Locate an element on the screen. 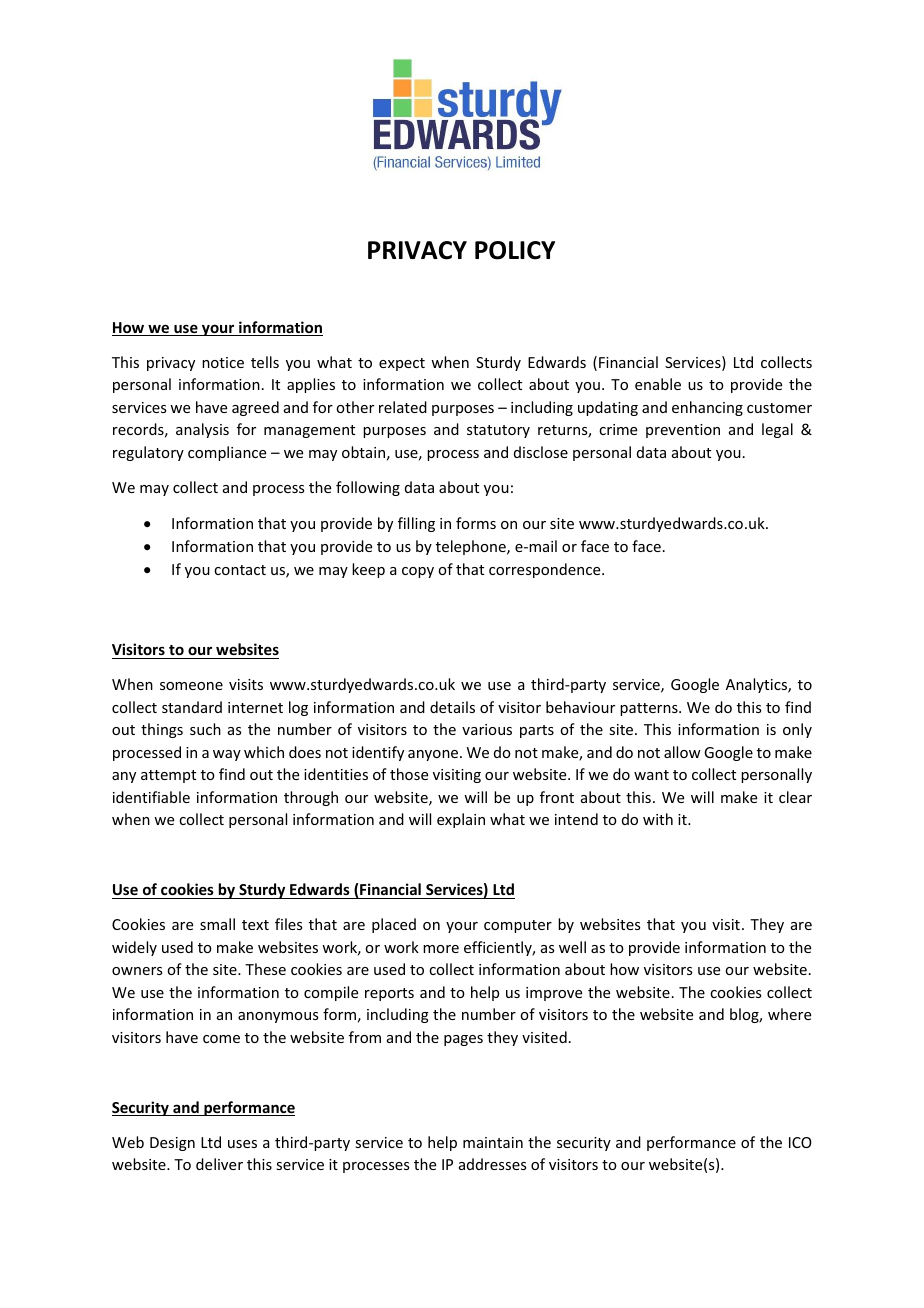 This screenshot has height=1308, width=924. patterns is located at coordinates (650, 709).
